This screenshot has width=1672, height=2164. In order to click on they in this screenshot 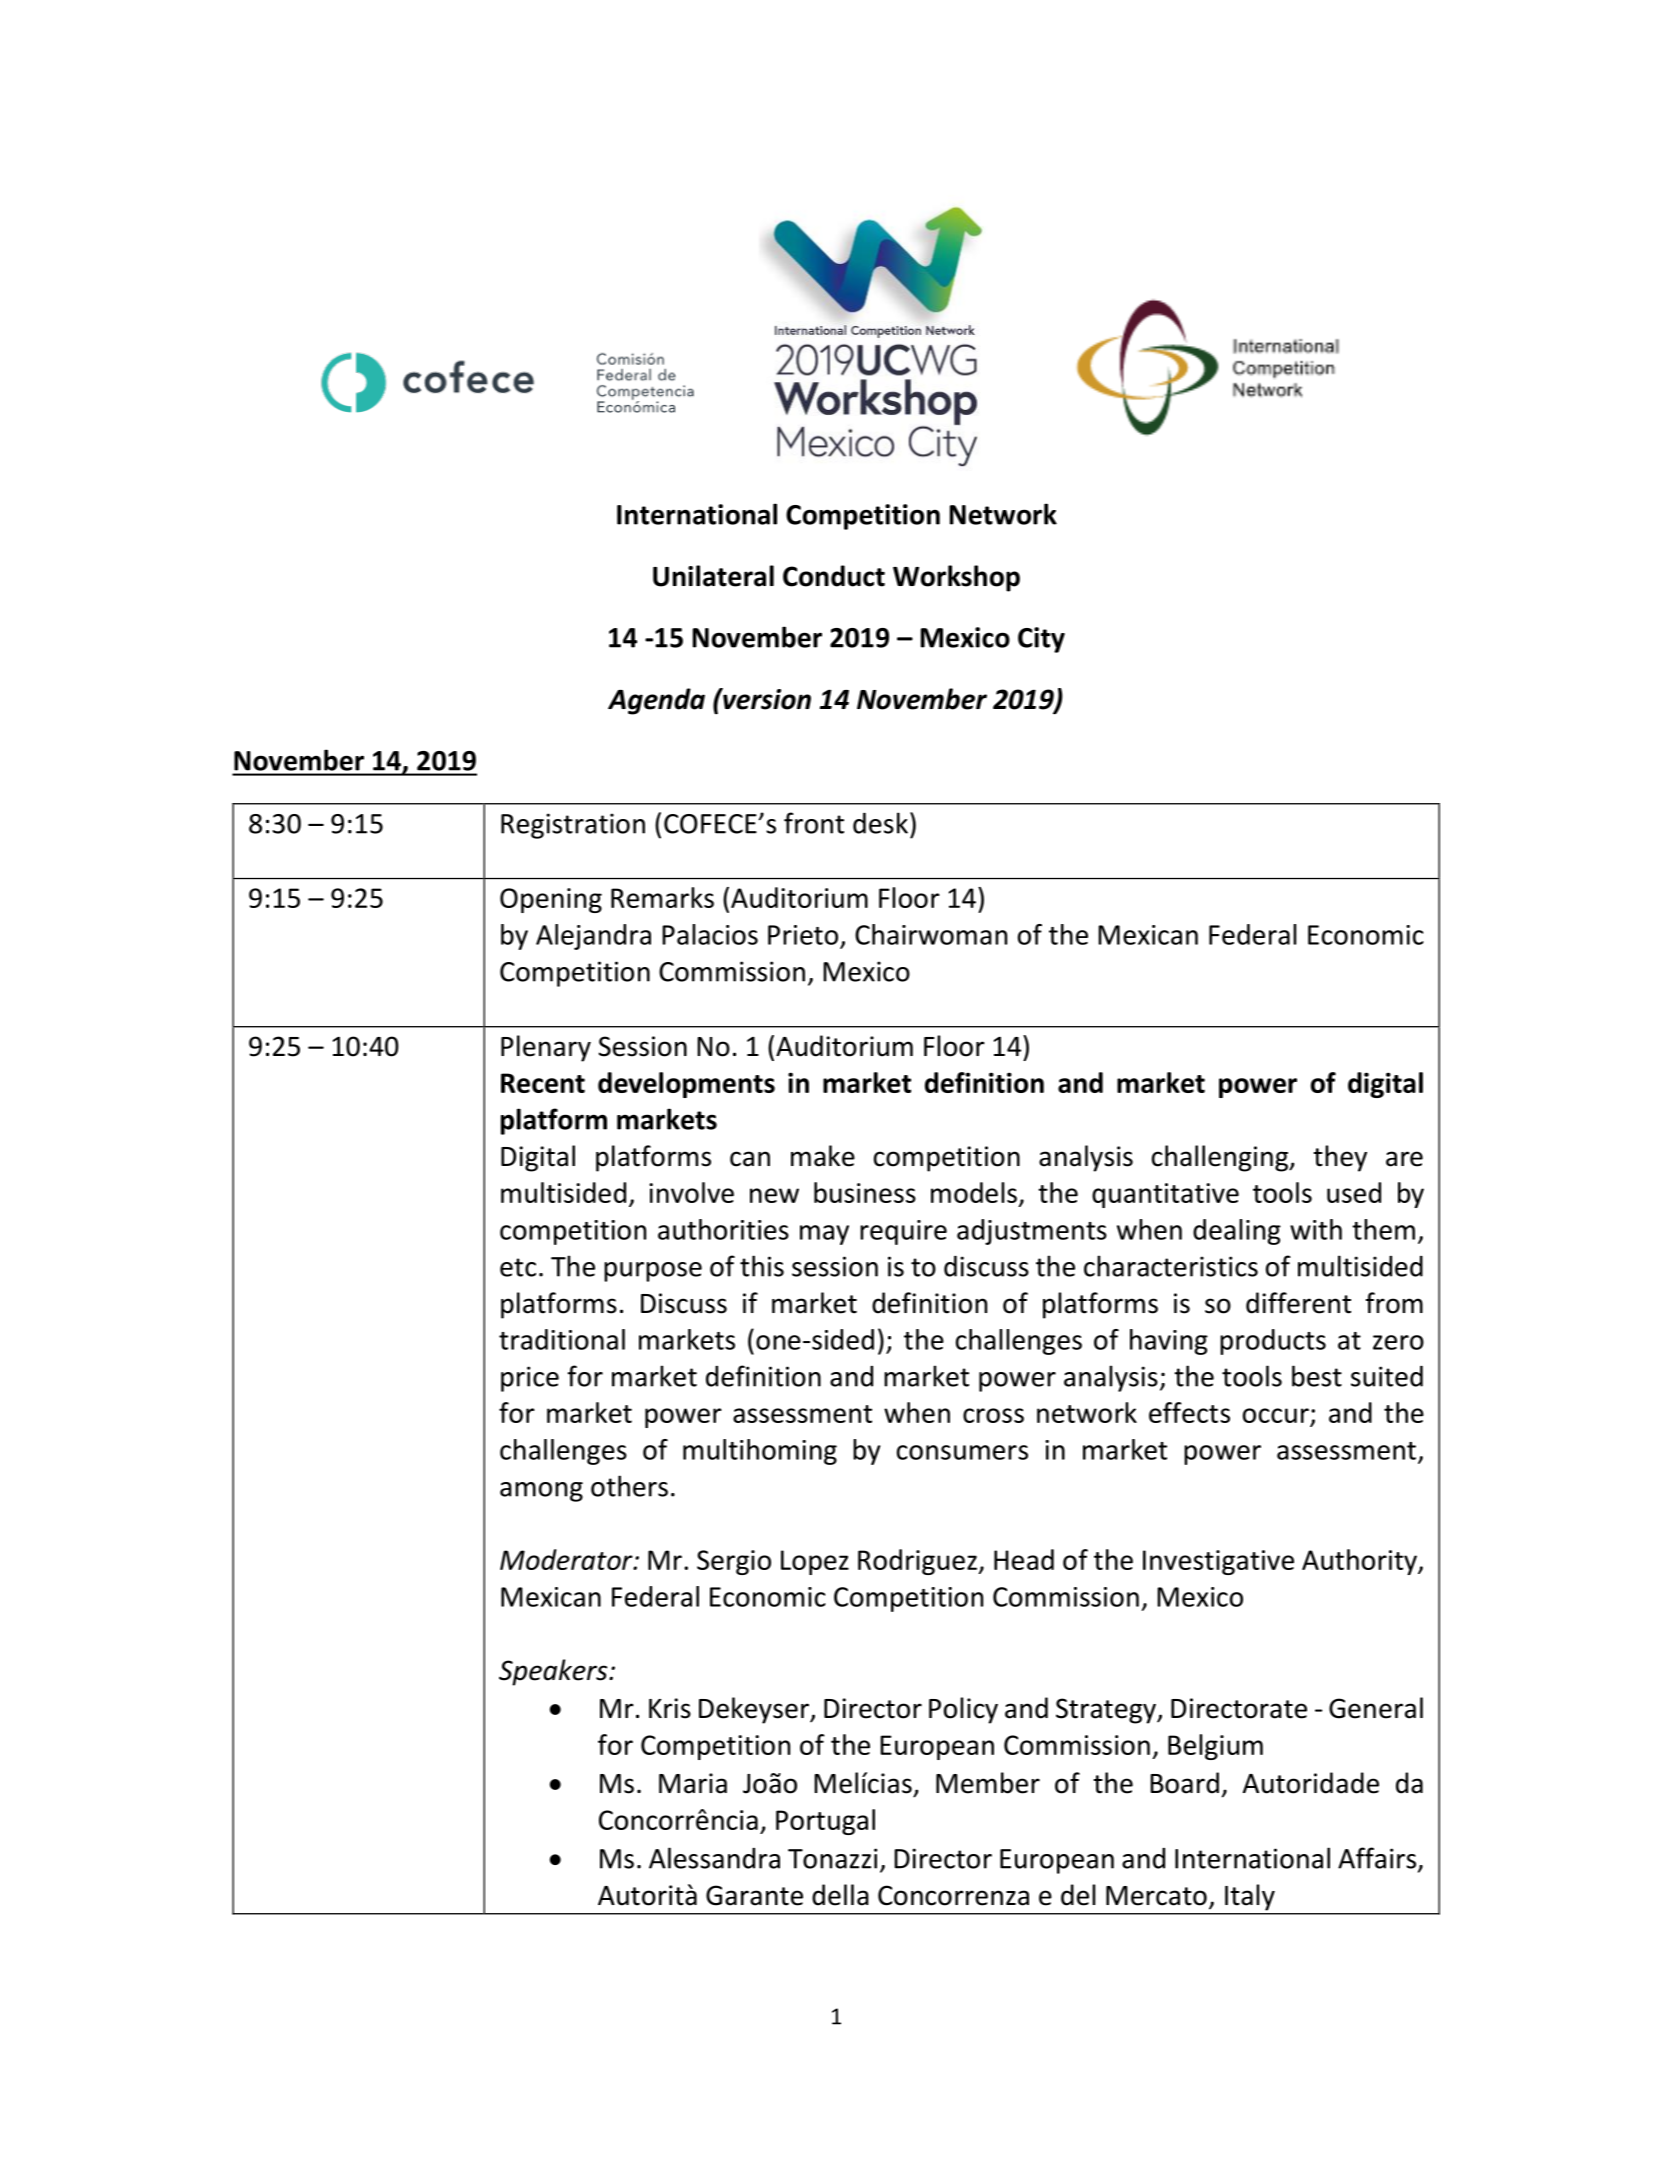, I will do `click(1340, 1158)`.
